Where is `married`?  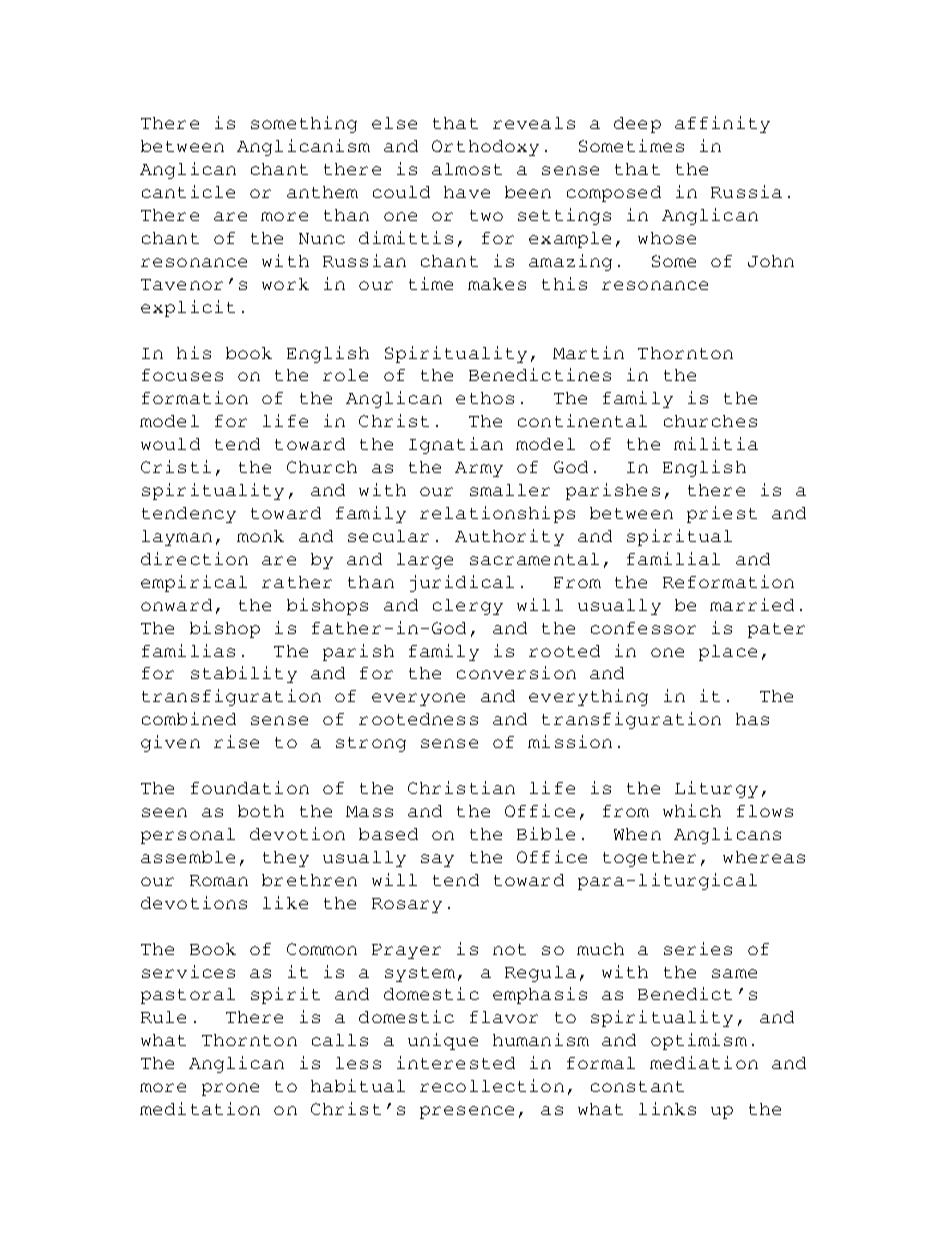 married is located at coordinates (752, 604).
